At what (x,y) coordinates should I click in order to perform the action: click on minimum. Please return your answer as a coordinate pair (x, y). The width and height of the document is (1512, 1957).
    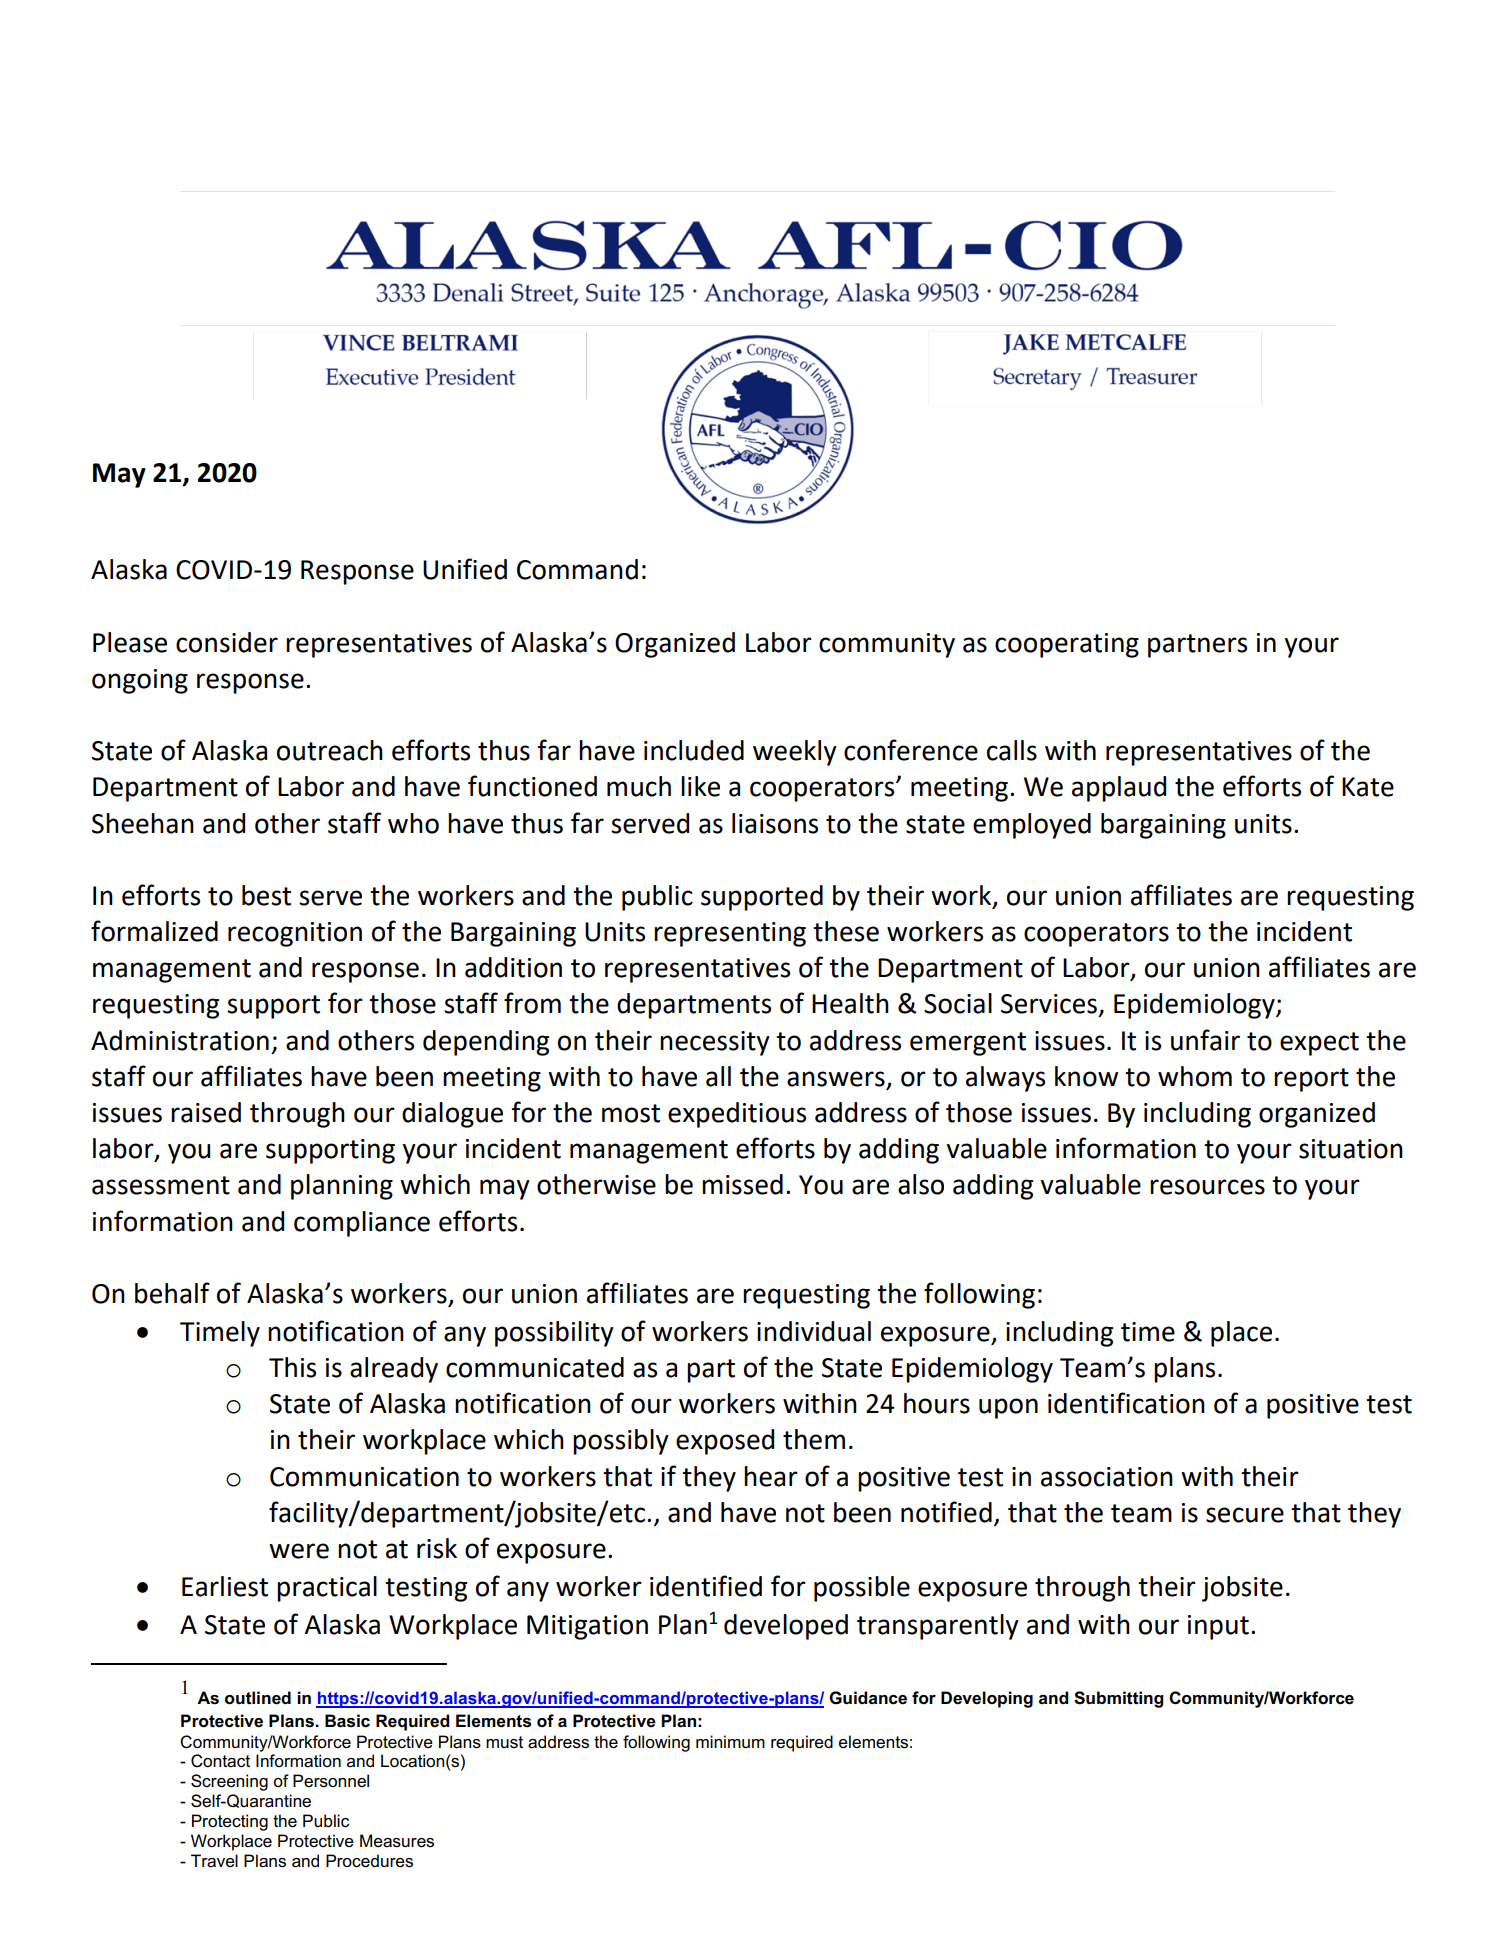
    Looking at the image, I should click on (730, 1742).
